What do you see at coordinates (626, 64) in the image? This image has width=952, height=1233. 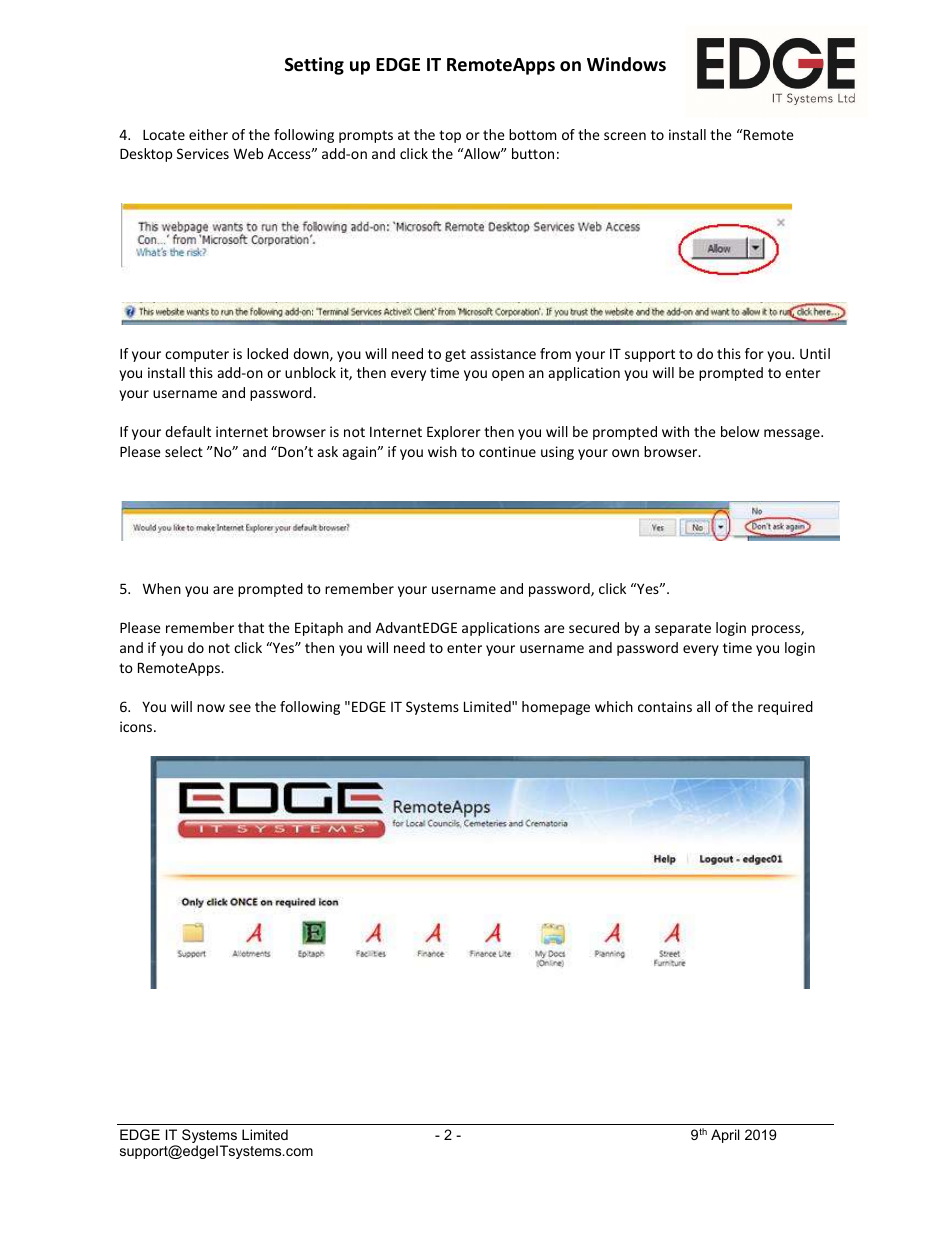 I see `Windows` at bounding box center [626, 64].
